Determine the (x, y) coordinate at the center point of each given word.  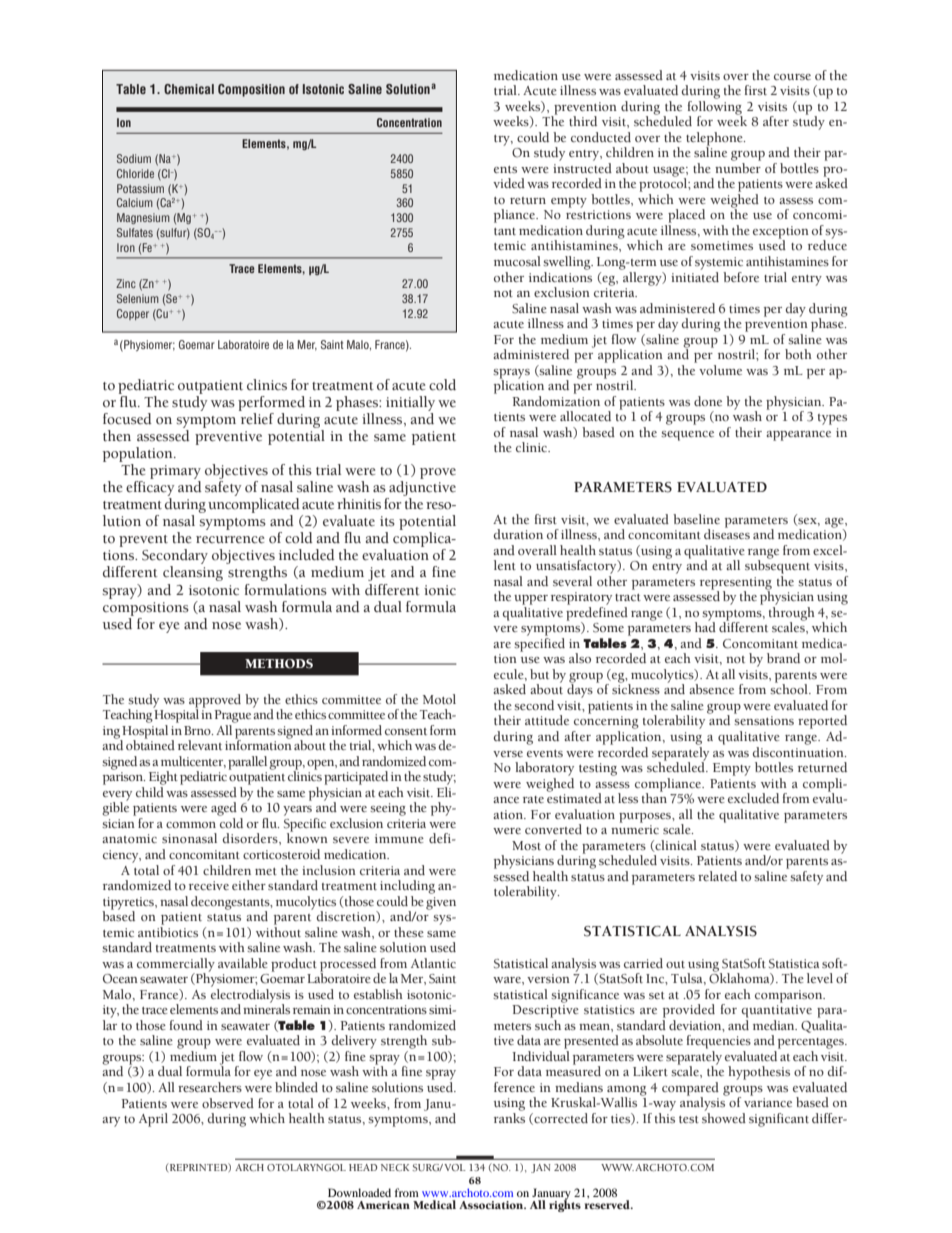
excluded (753, 798)
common (191, 825)
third (583, 121)
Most (526, 845)
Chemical (189, 89)
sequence (687, 436)
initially (410, 403)
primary (175, 472)
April (153, 1120)
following (715, 107)
